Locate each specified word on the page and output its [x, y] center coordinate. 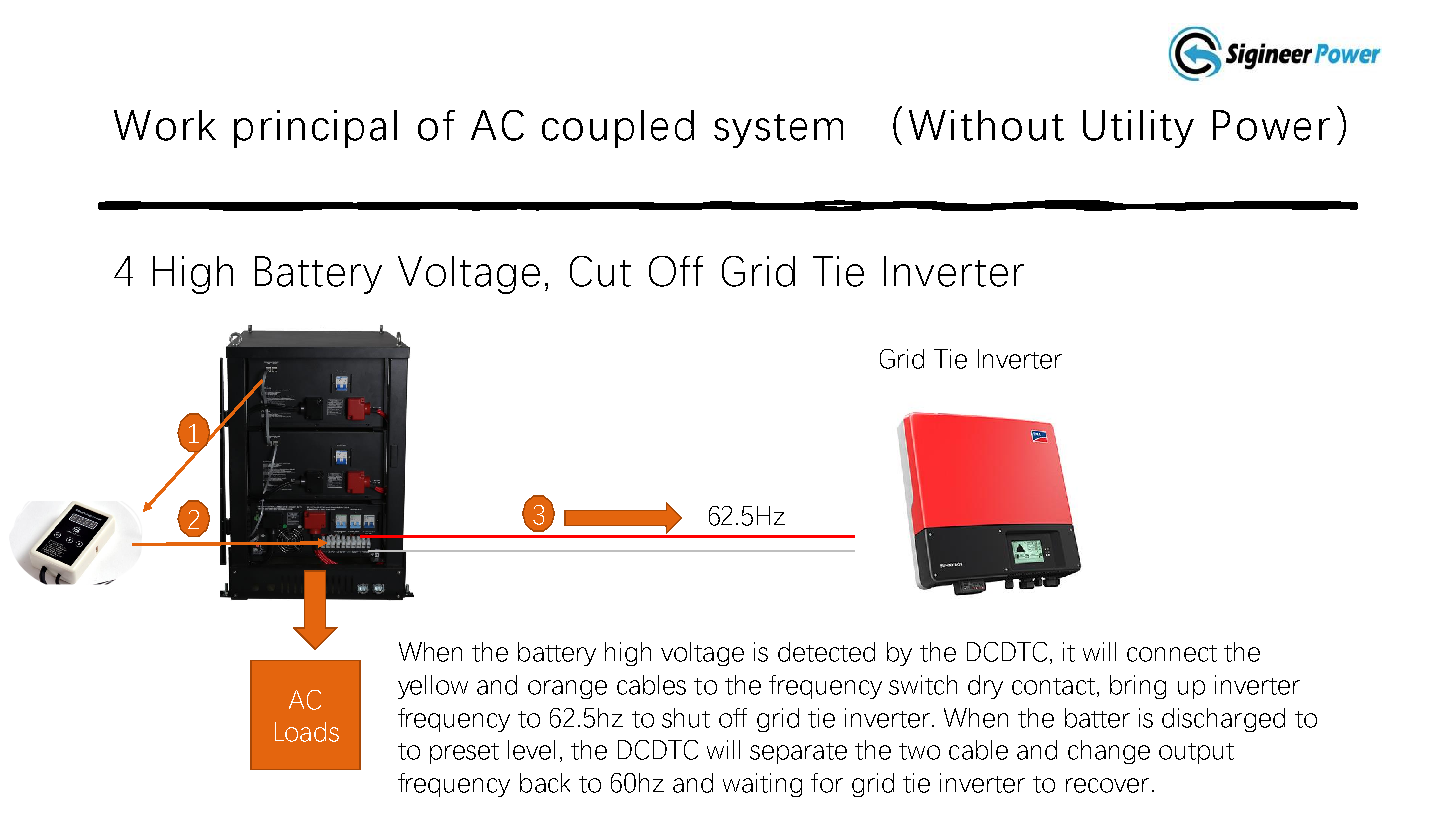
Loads [307, 732]
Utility [1138, 129]
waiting [762, 785]
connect [1172, 653]
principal [315, 129]
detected [826, 652]
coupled [618, 129]
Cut [600, 271]
